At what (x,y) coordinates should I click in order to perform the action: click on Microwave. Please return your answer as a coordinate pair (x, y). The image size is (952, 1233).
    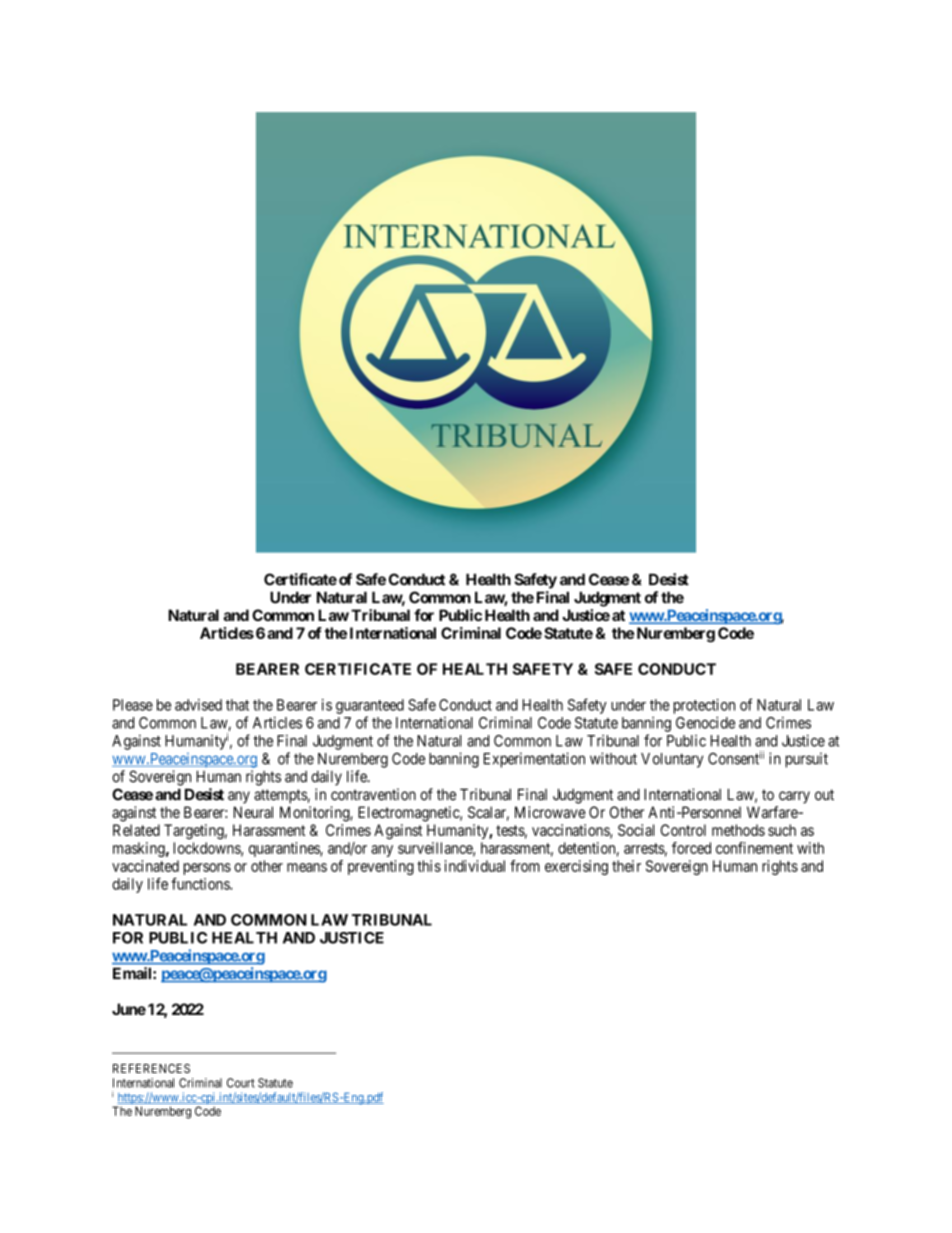
    Looking at the image, I should click on (550, 812).
